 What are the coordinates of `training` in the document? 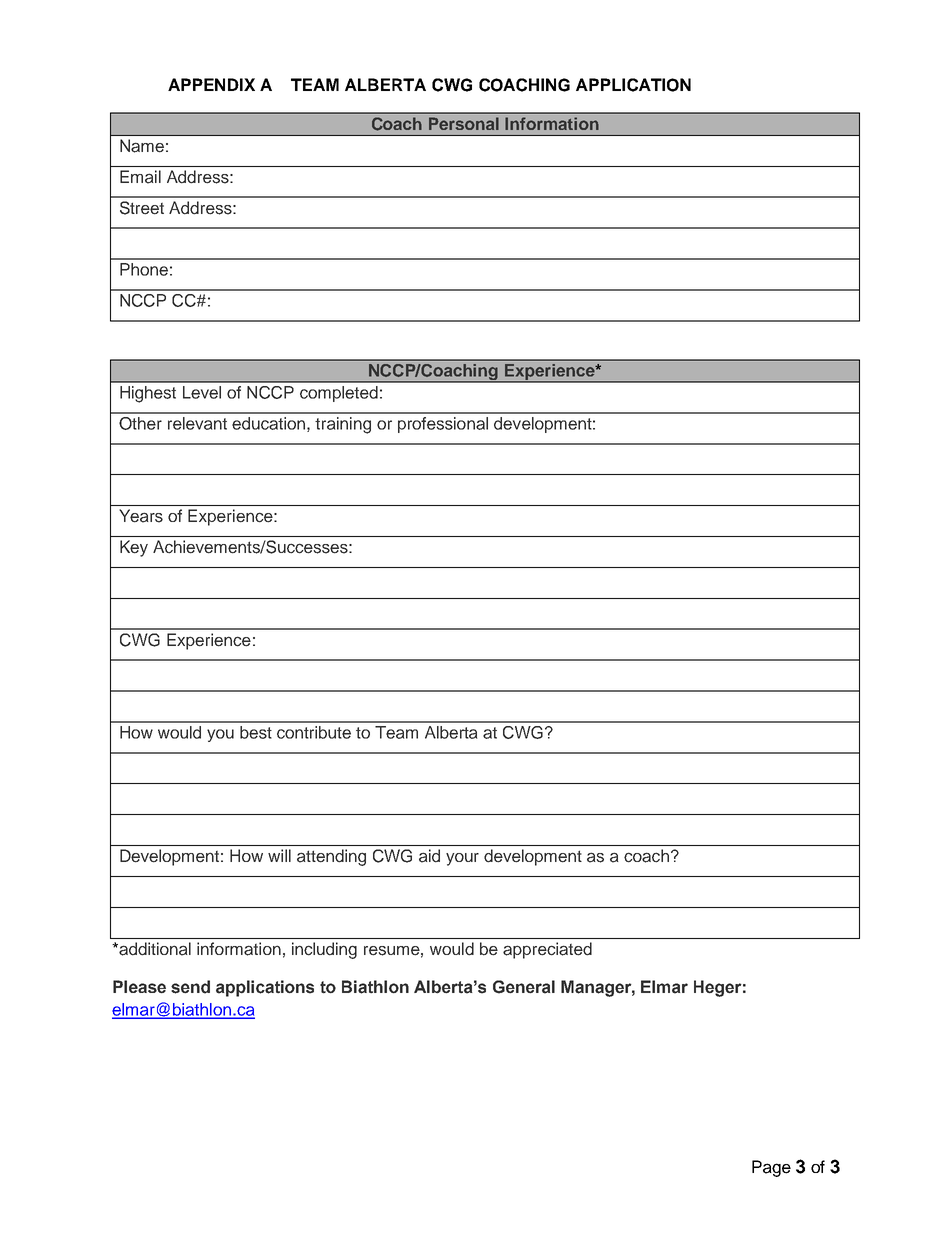 It's located at (343, 425).
